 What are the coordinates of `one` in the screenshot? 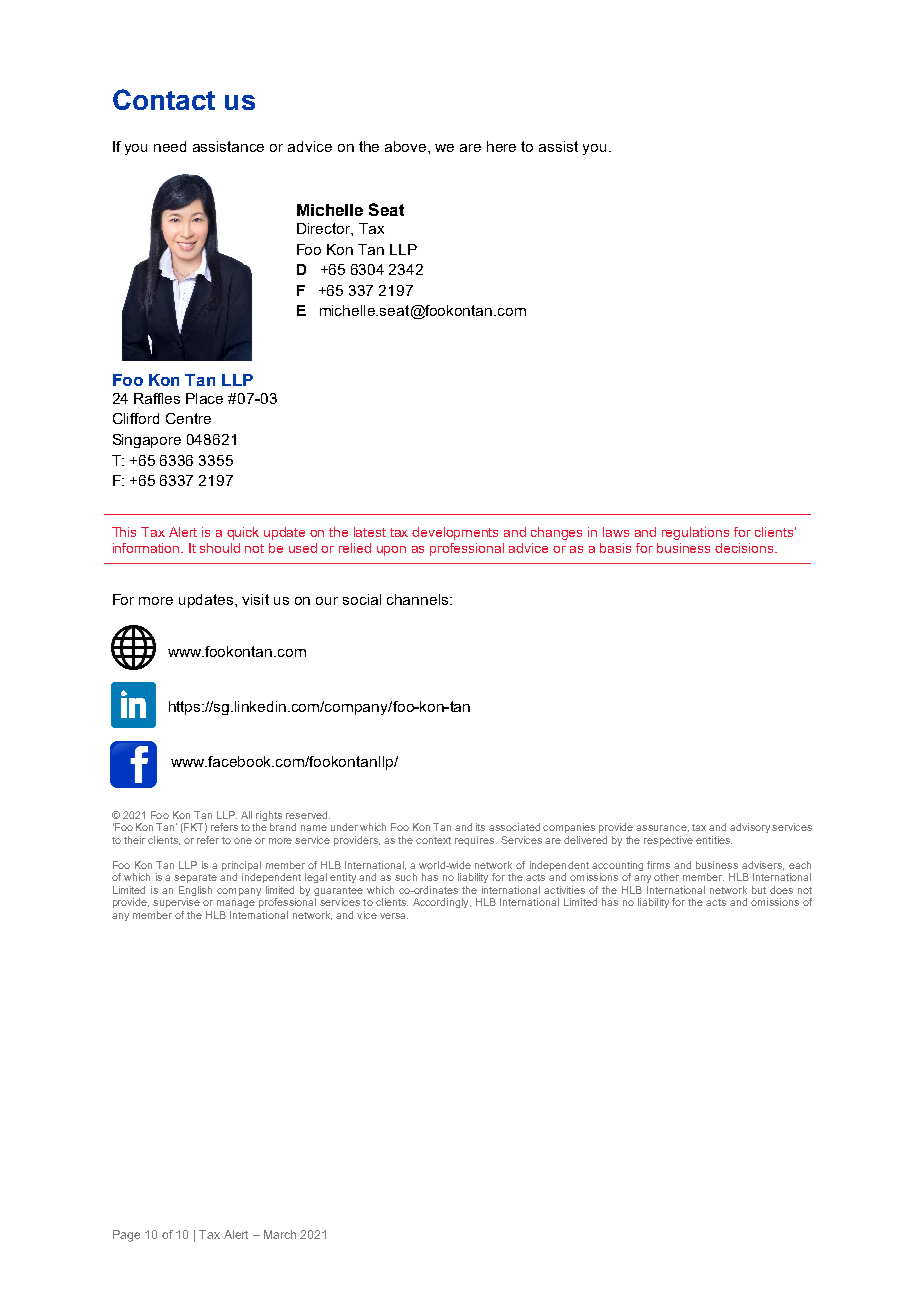 It's located at (243, 841).
